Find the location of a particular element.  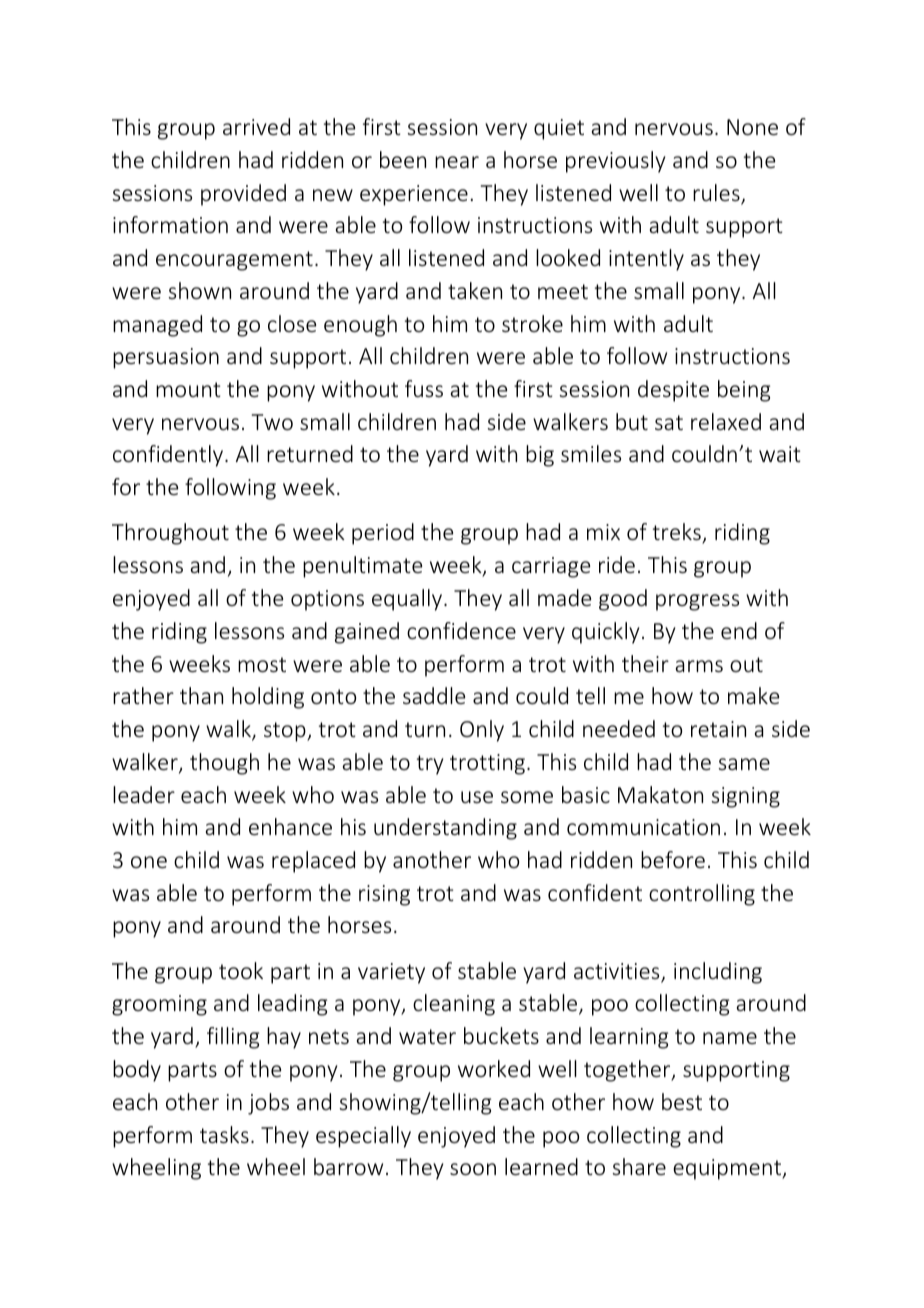

tasks is located at coordinates (224, 1134).
